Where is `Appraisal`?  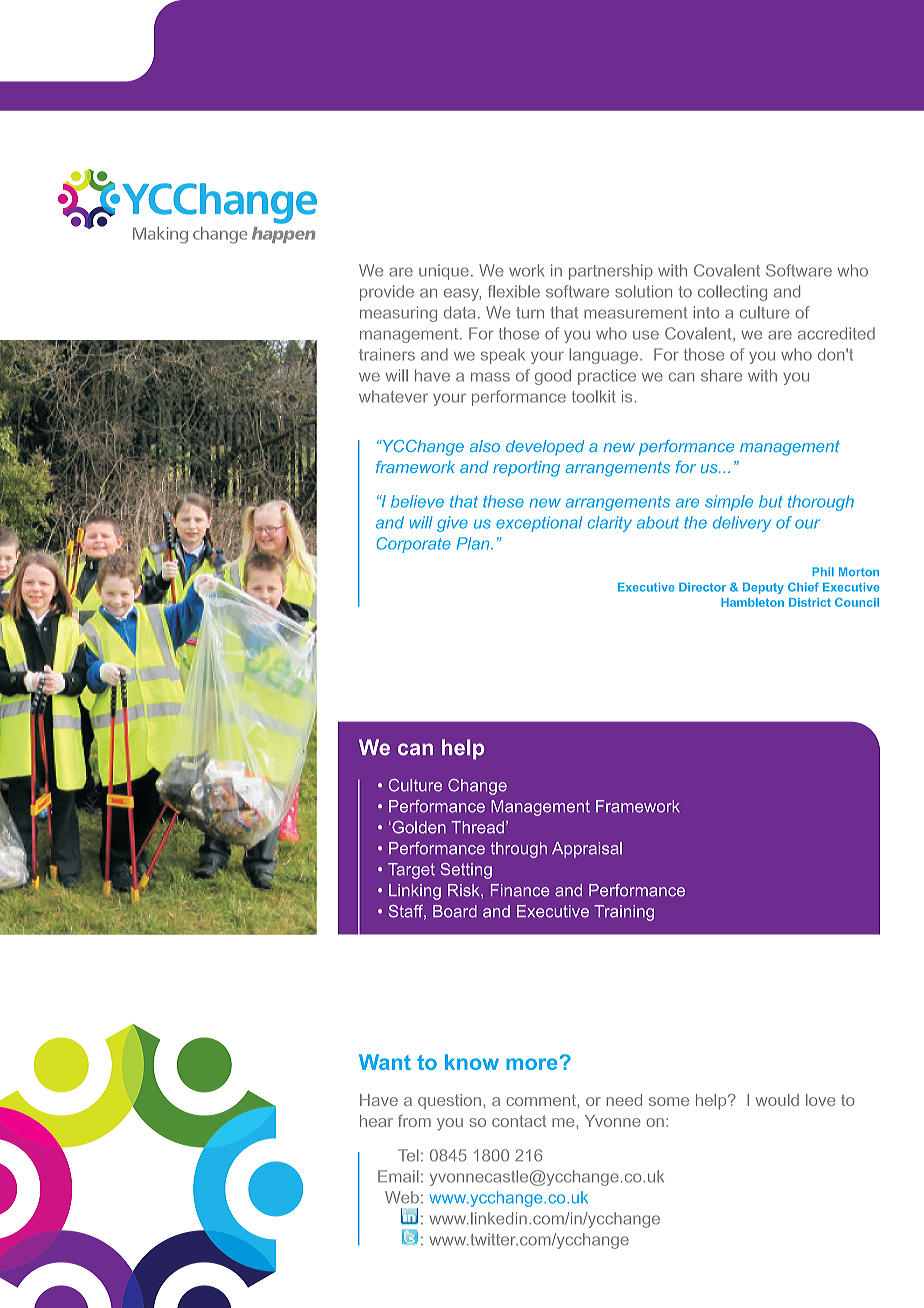 Appraisal is located at coordinates (587, 850).
